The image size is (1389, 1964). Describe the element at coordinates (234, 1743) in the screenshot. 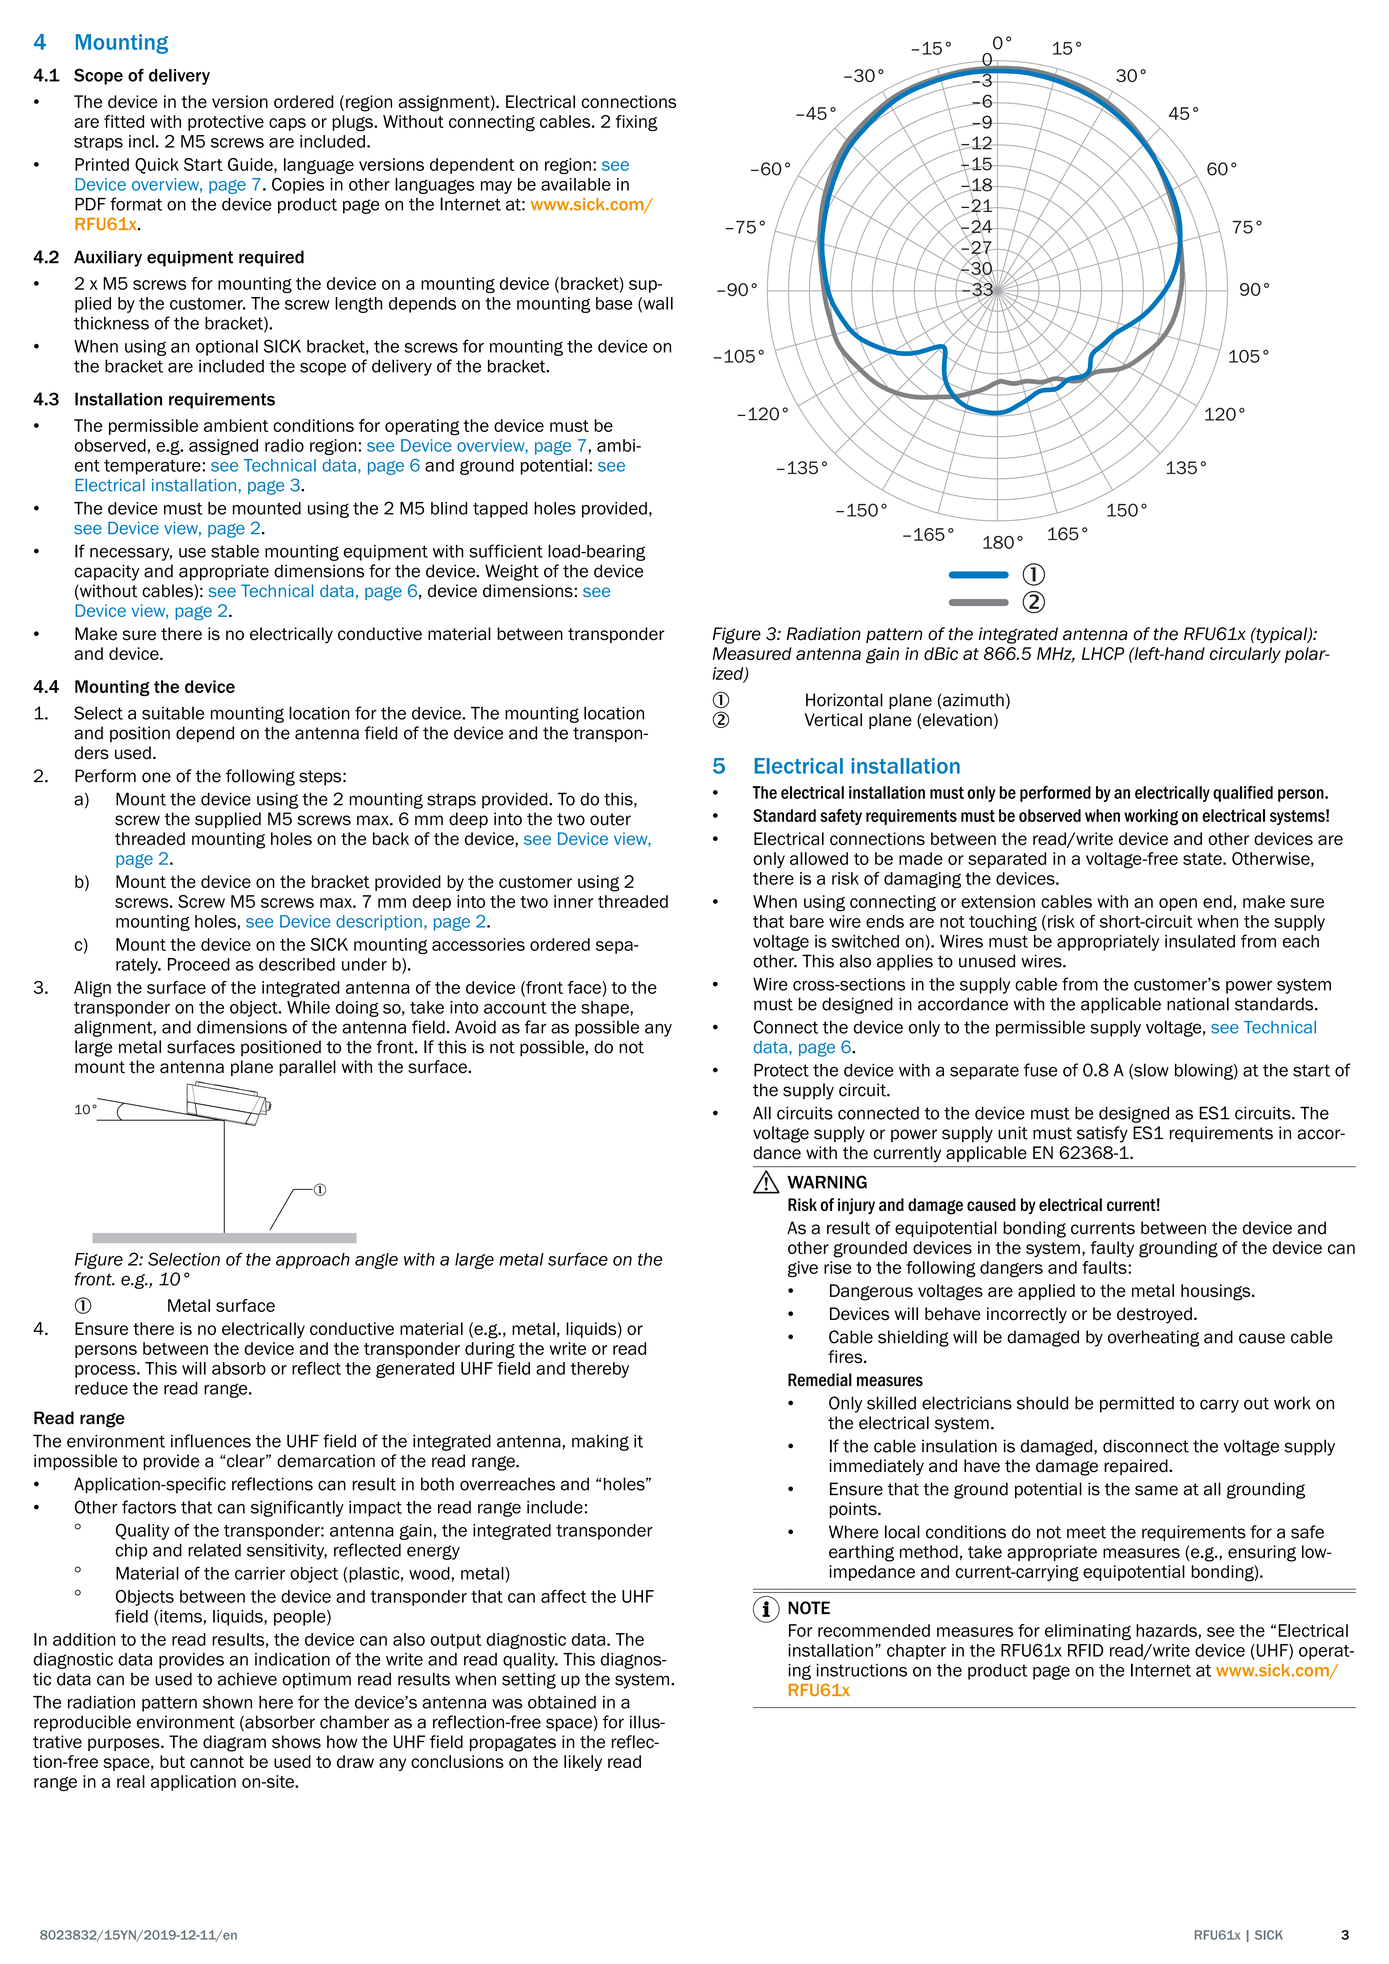

I see `diagram` at that location.
